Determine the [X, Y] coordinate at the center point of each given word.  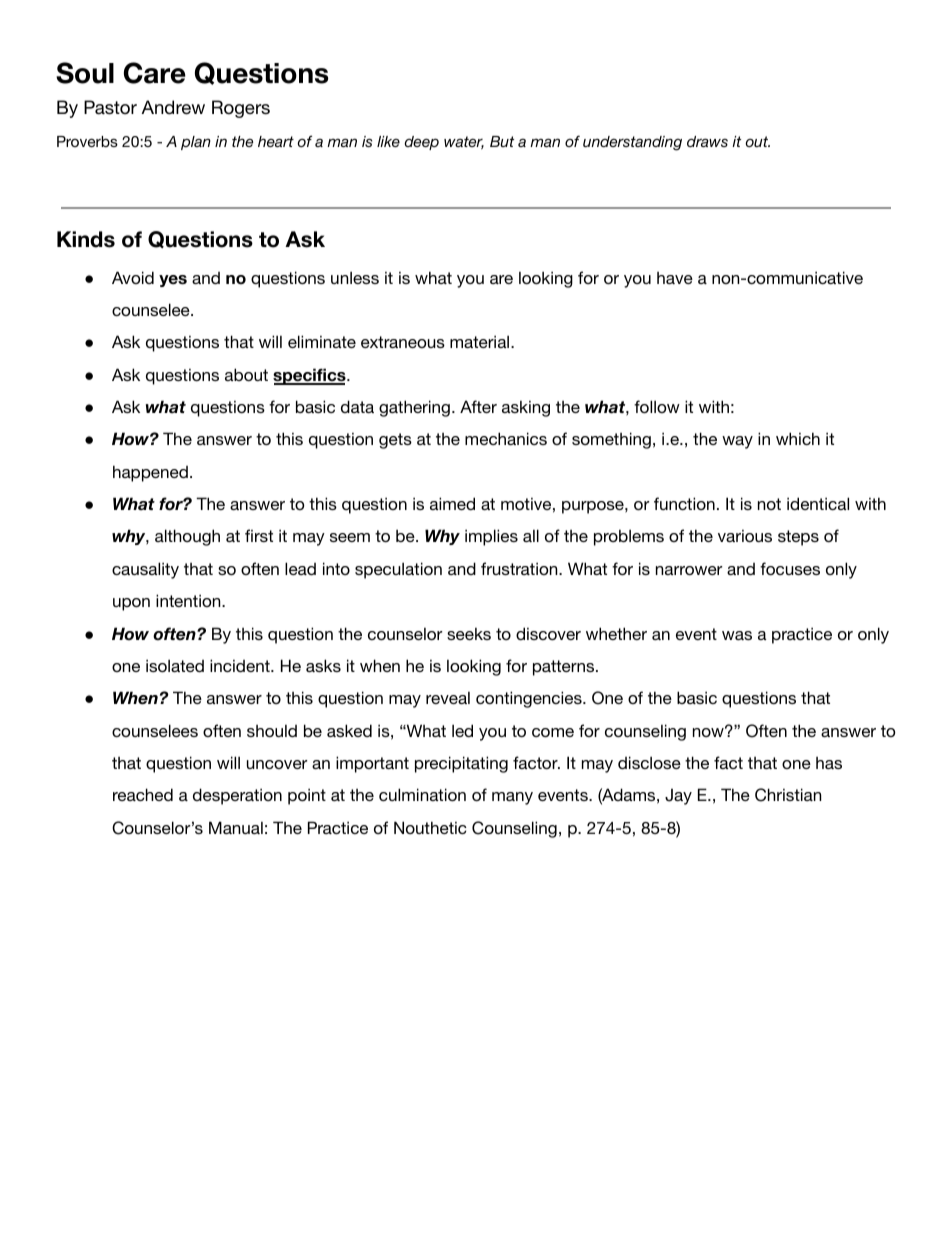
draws [707, 141]
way [737, 442]
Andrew [173, 107]
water [464, 142]
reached [143, 794]
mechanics [506, 438]
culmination [422, 794]
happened [150, 473]
